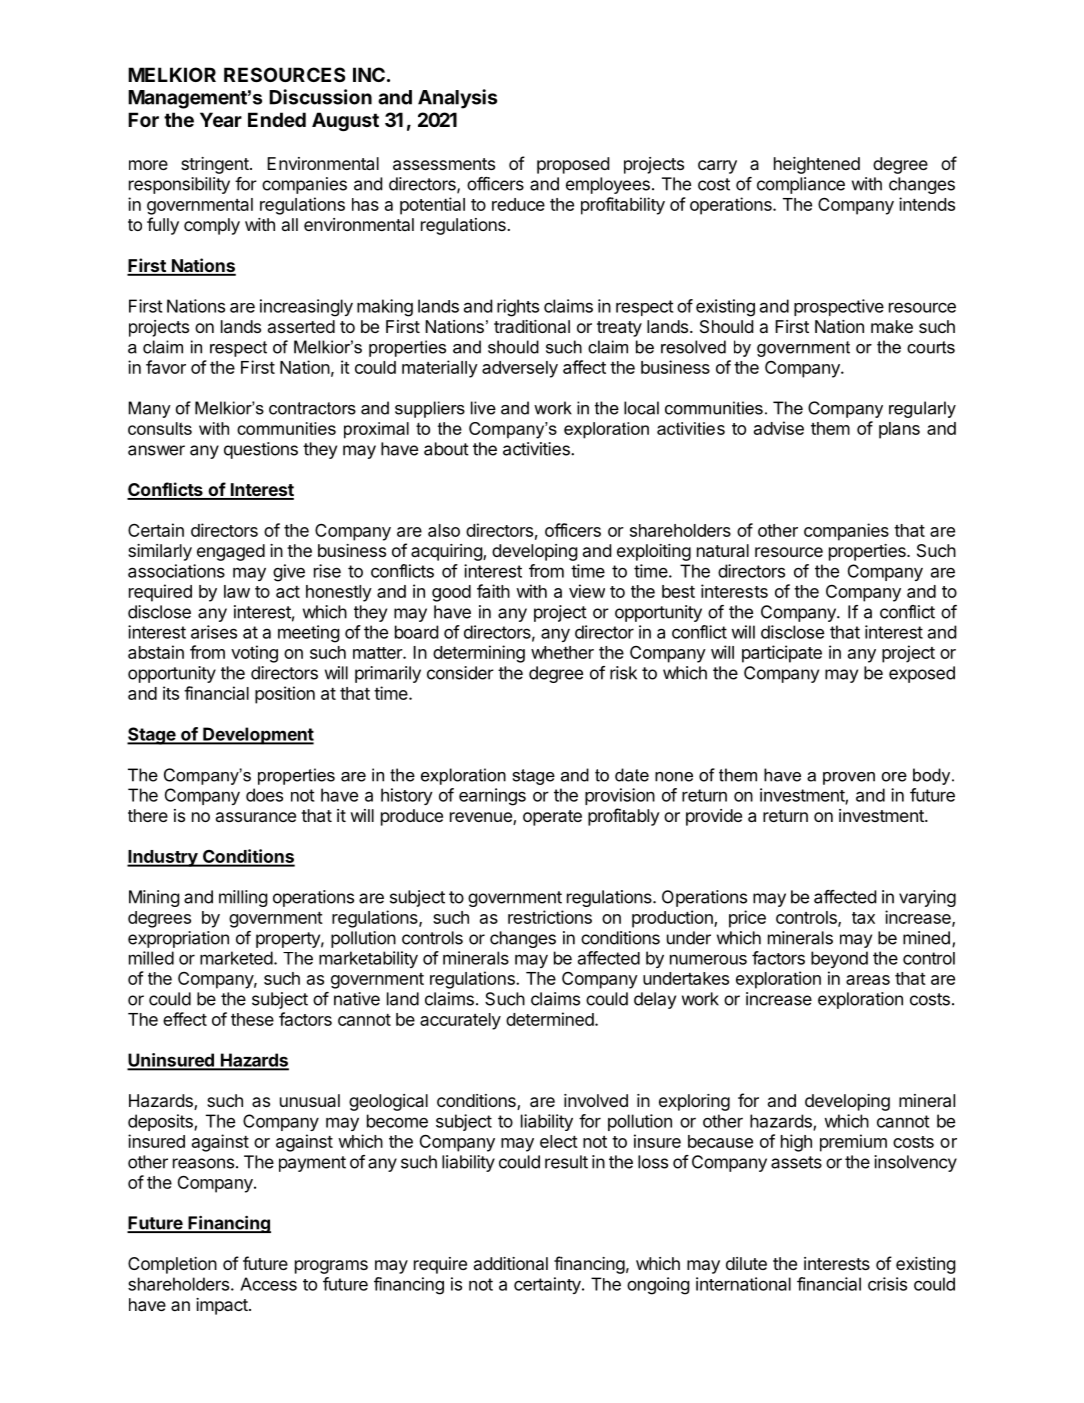  Describe the element at coordinates (573, 165) in the screenshot. I see `proposed` at that location.
